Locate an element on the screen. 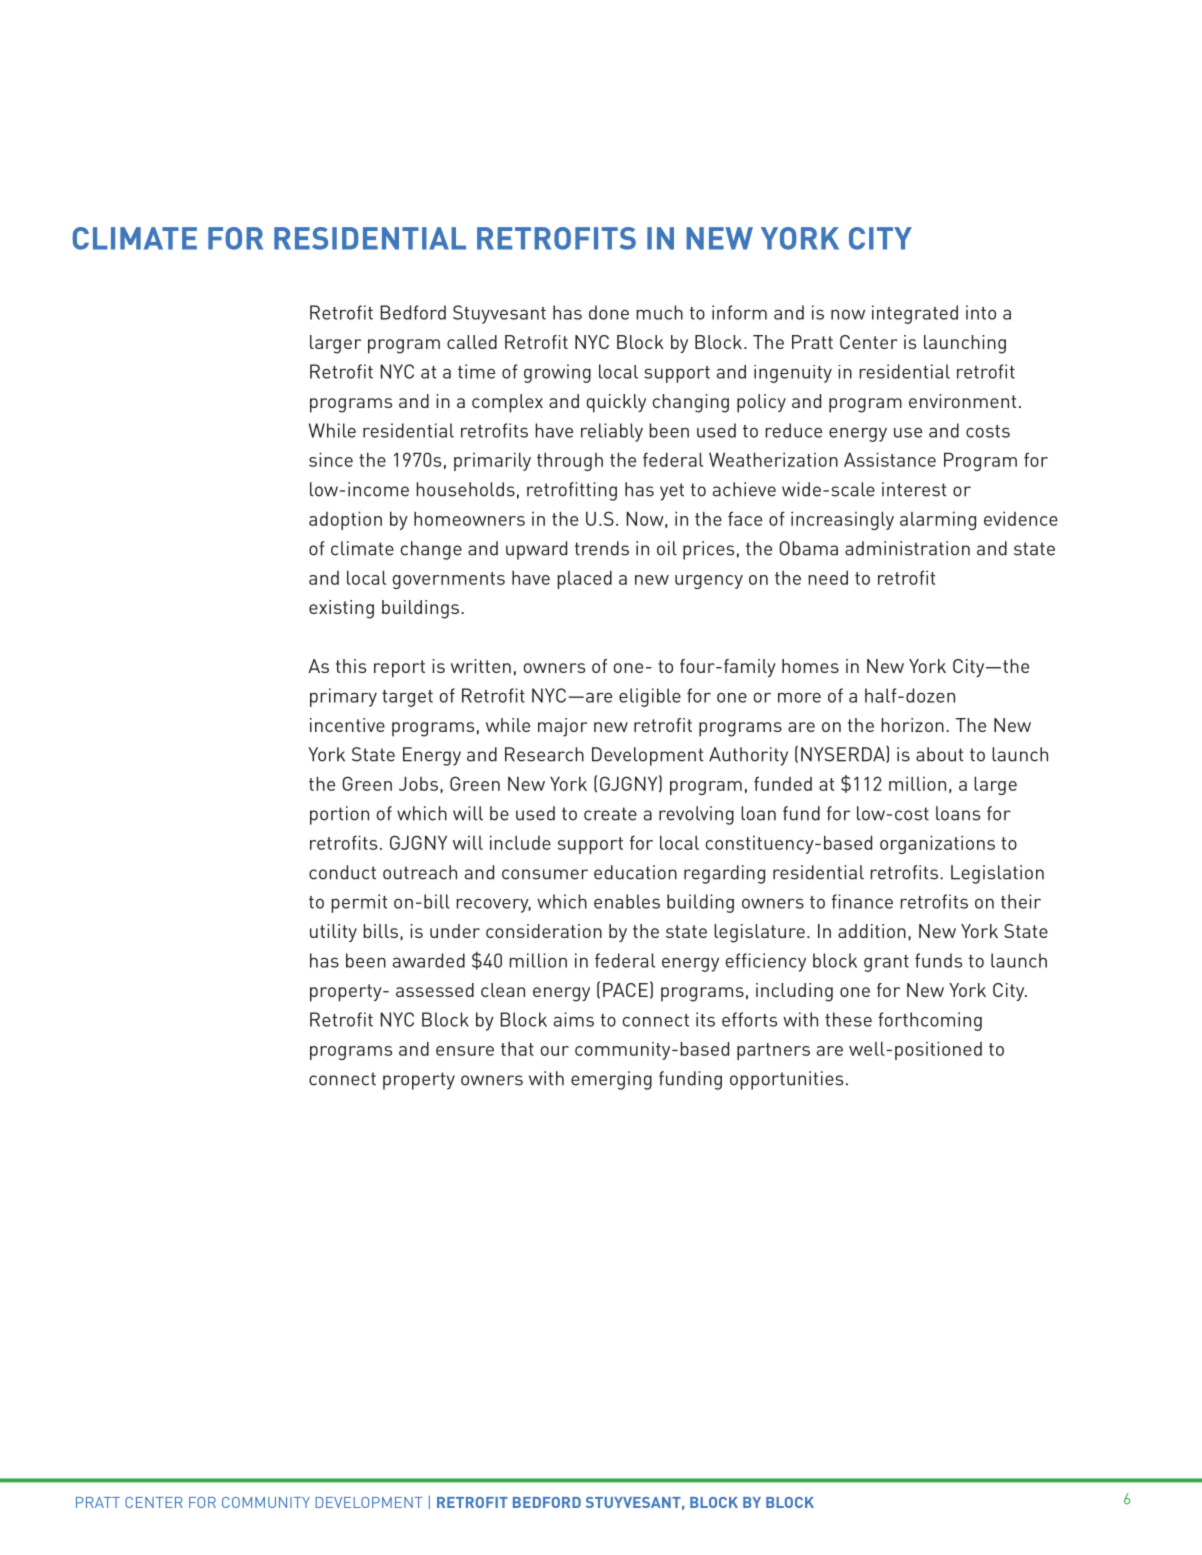 The height and width of the screenshot is (1555, 1202). about is located at coordinates (940, 754).
